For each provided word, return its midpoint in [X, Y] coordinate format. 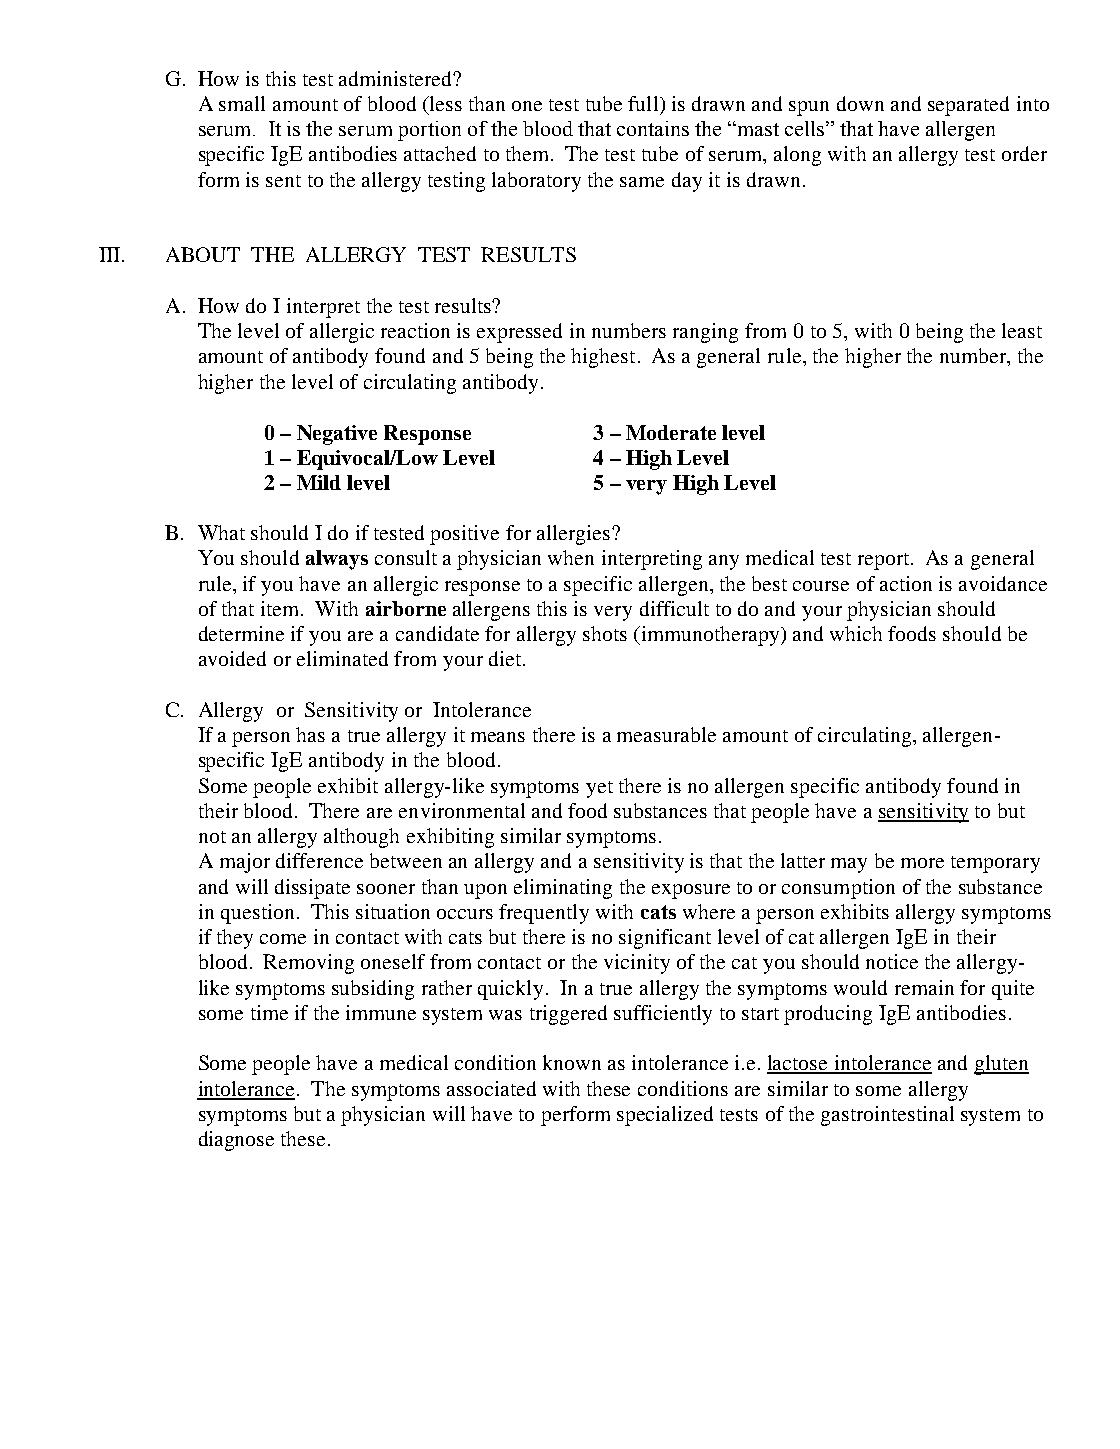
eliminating [563, 889]
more [922, 863]
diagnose [236, 1141]
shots [605, 633]
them [529, 153]
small [242, 103]
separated [968, 106]
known [572, 1062]
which [856, 633]
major [245, 863]
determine [241, 633]
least [1022, 330]
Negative [337, 435]
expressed [519, 333]
